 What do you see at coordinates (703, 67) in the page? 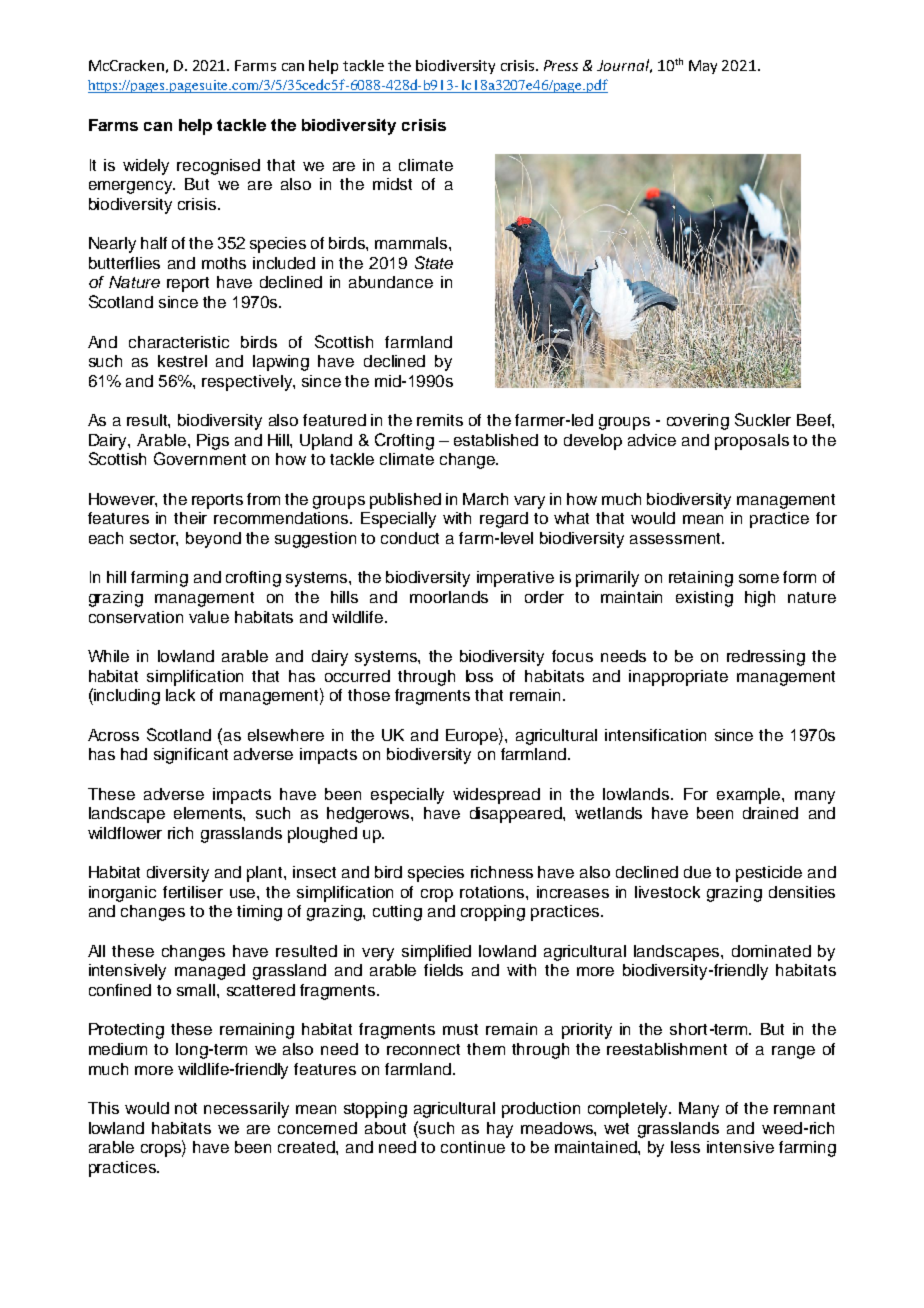
I see `May` at bounding box center [703, 67].
